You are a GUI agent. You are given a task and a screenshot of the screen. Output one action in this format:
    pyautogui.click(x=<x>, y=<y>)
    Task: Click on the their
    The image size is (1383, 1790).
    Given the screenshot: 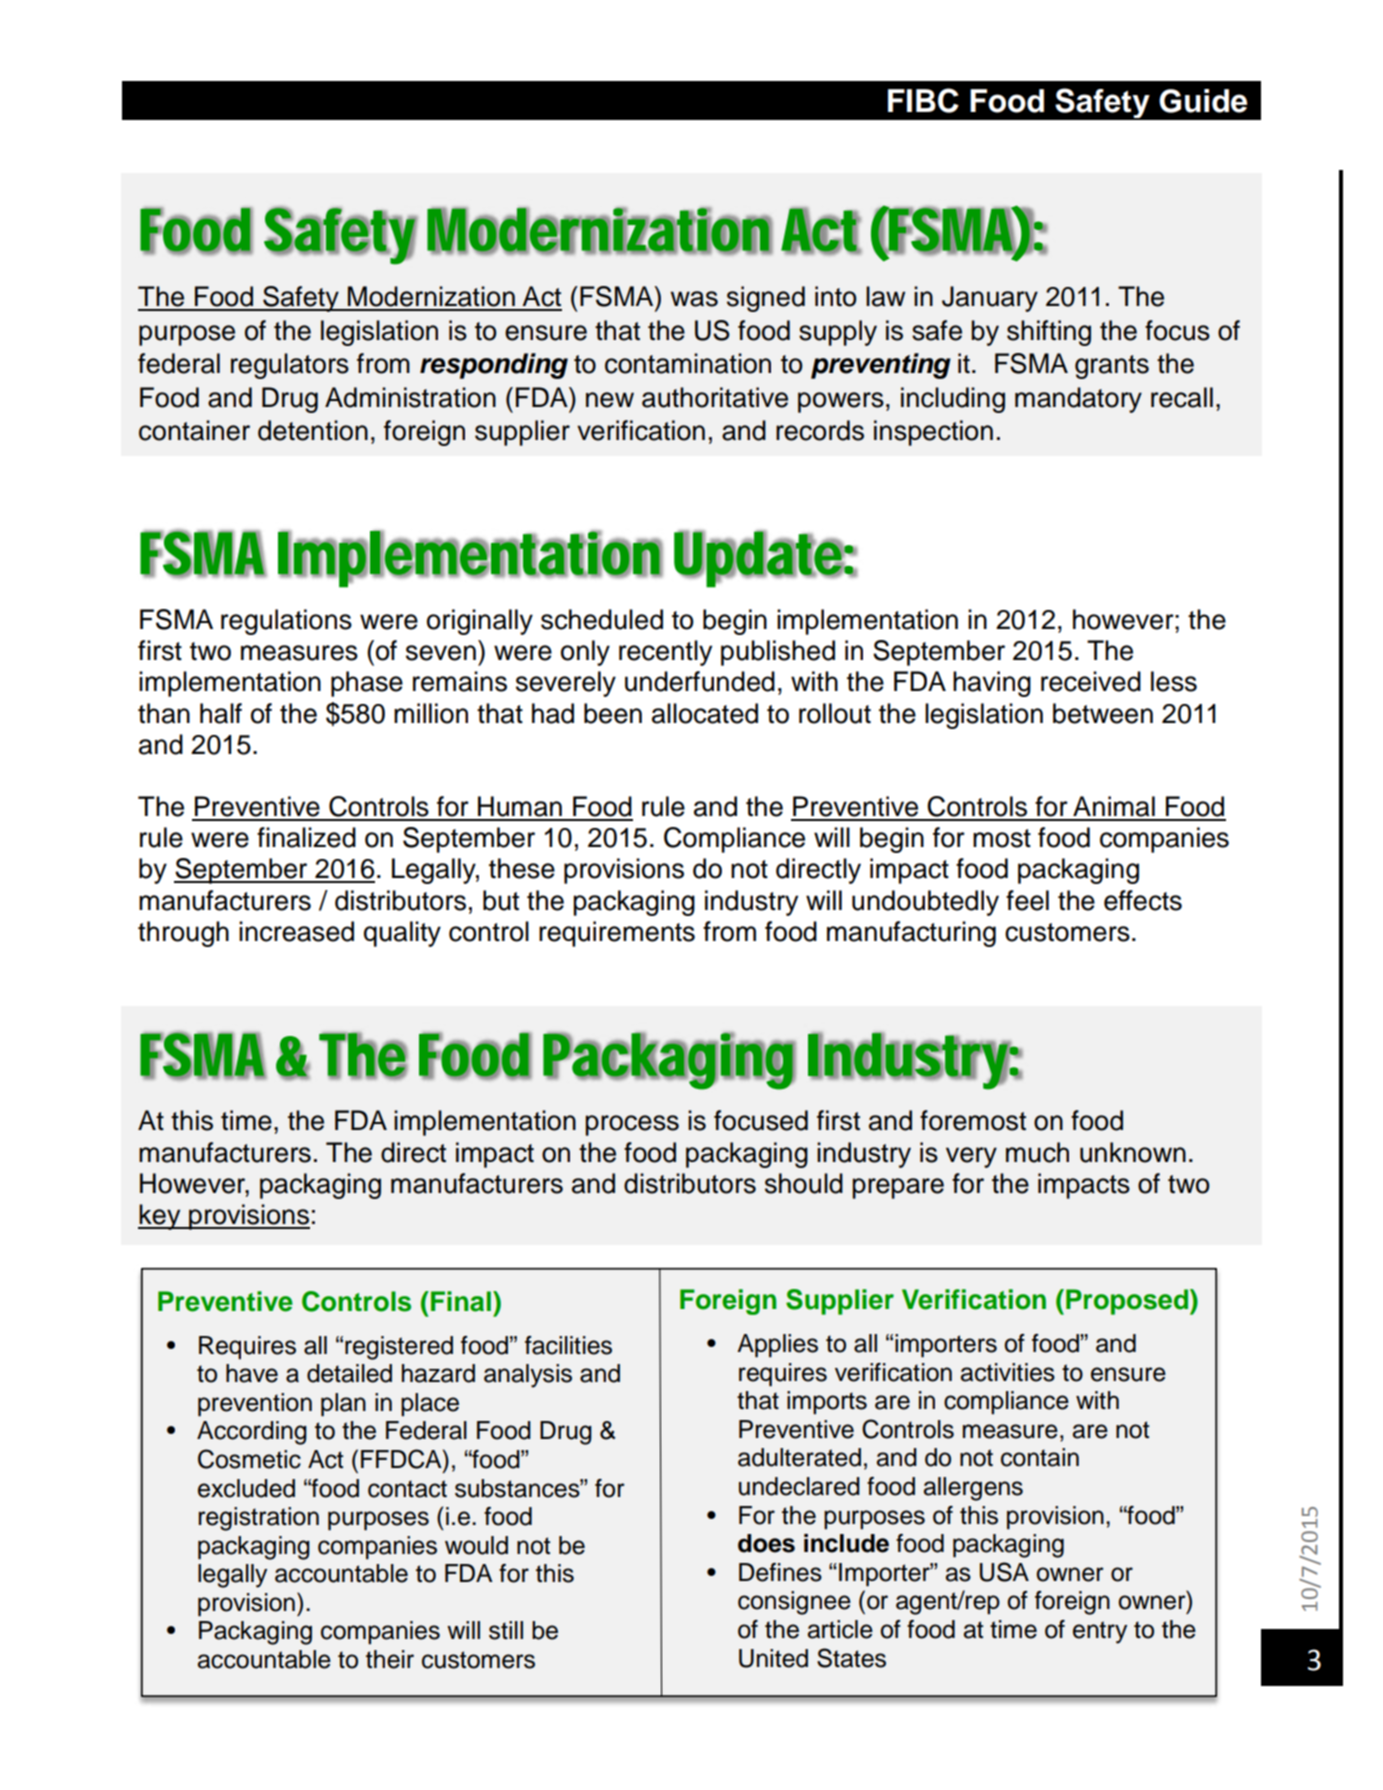 What is the action you would take?
    pyautogui.click(x=390, y=1659)
